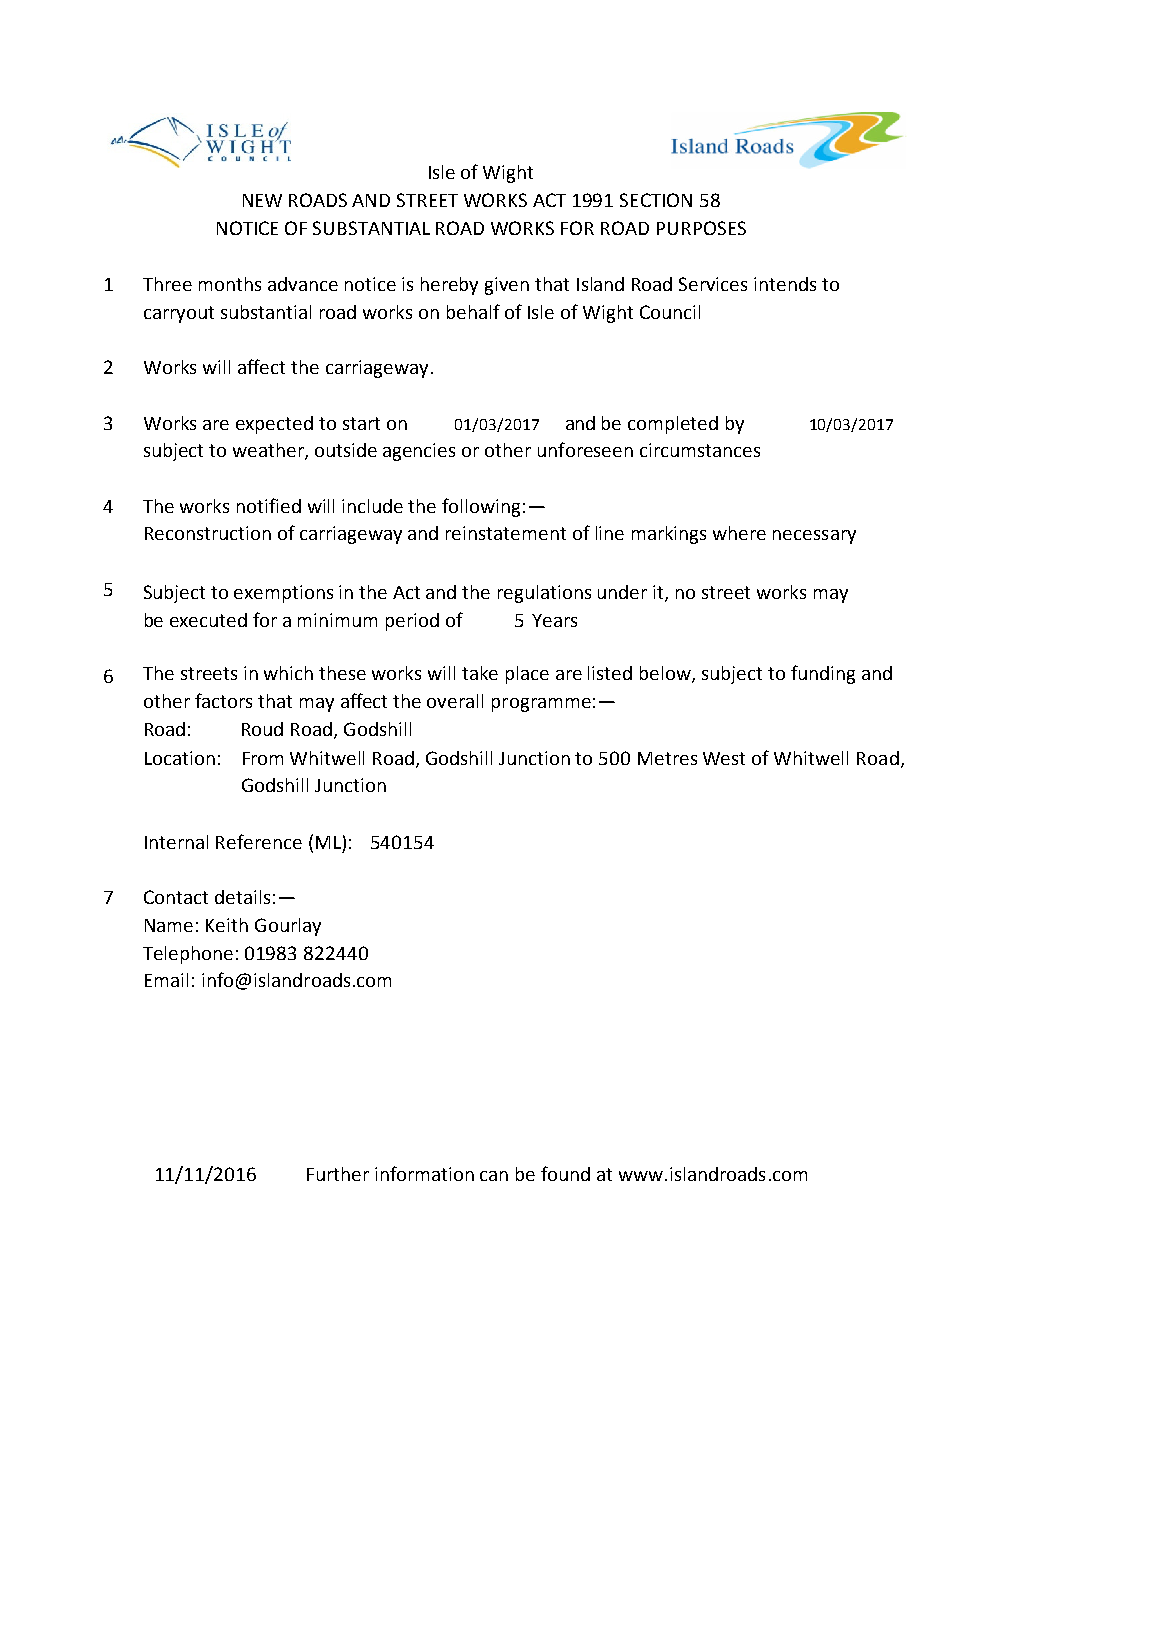 The height and width of the image is (1647, 1164). What do you see at coordinates (565, 1173) in the image?
I see `found` at bounding box center [565, 1173].
